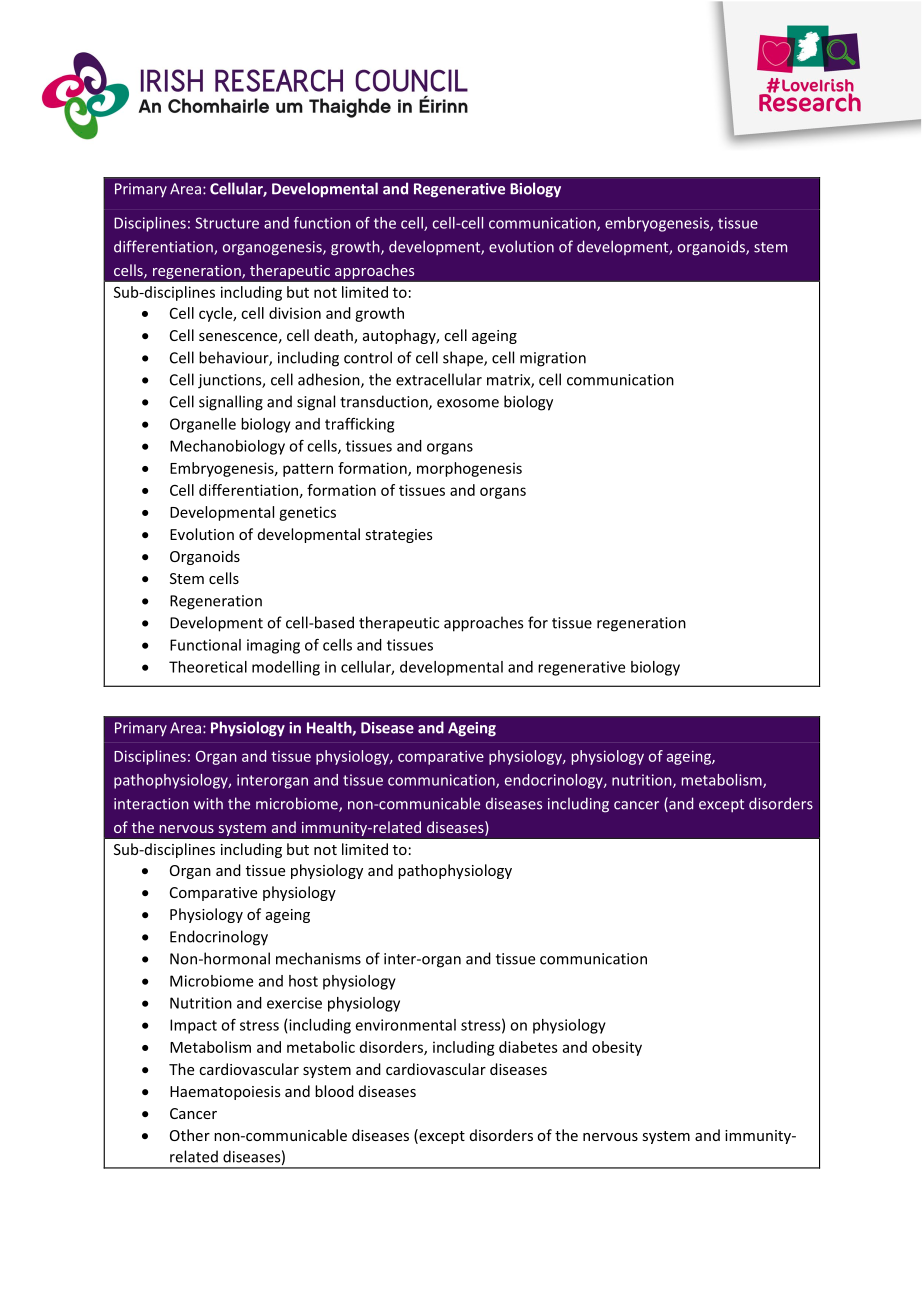  Describe the element at coordinates (528, 1047) in the image. I see `diabetes` at that location.
